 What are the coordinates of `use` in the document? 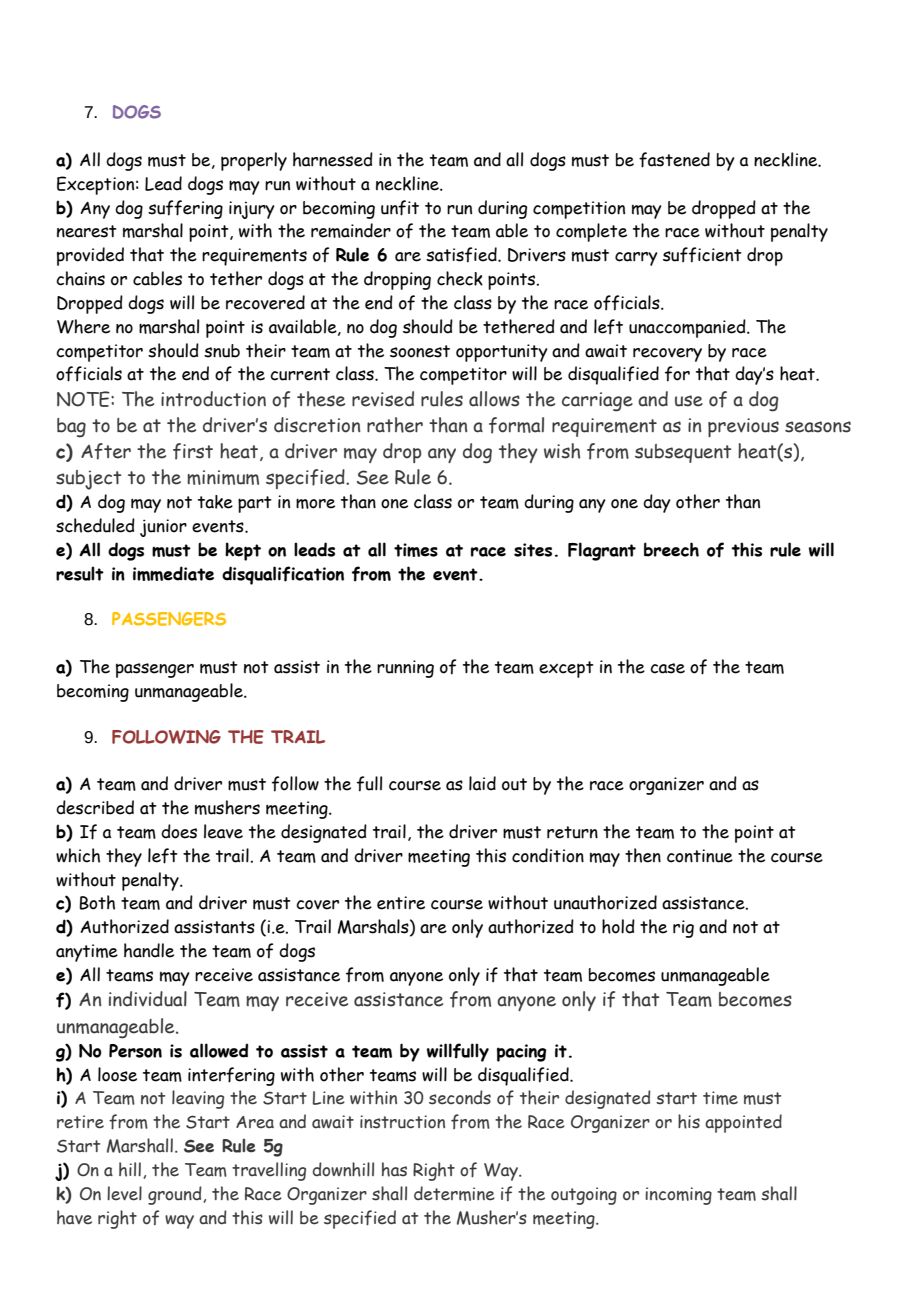 It's located at (689, 401).
